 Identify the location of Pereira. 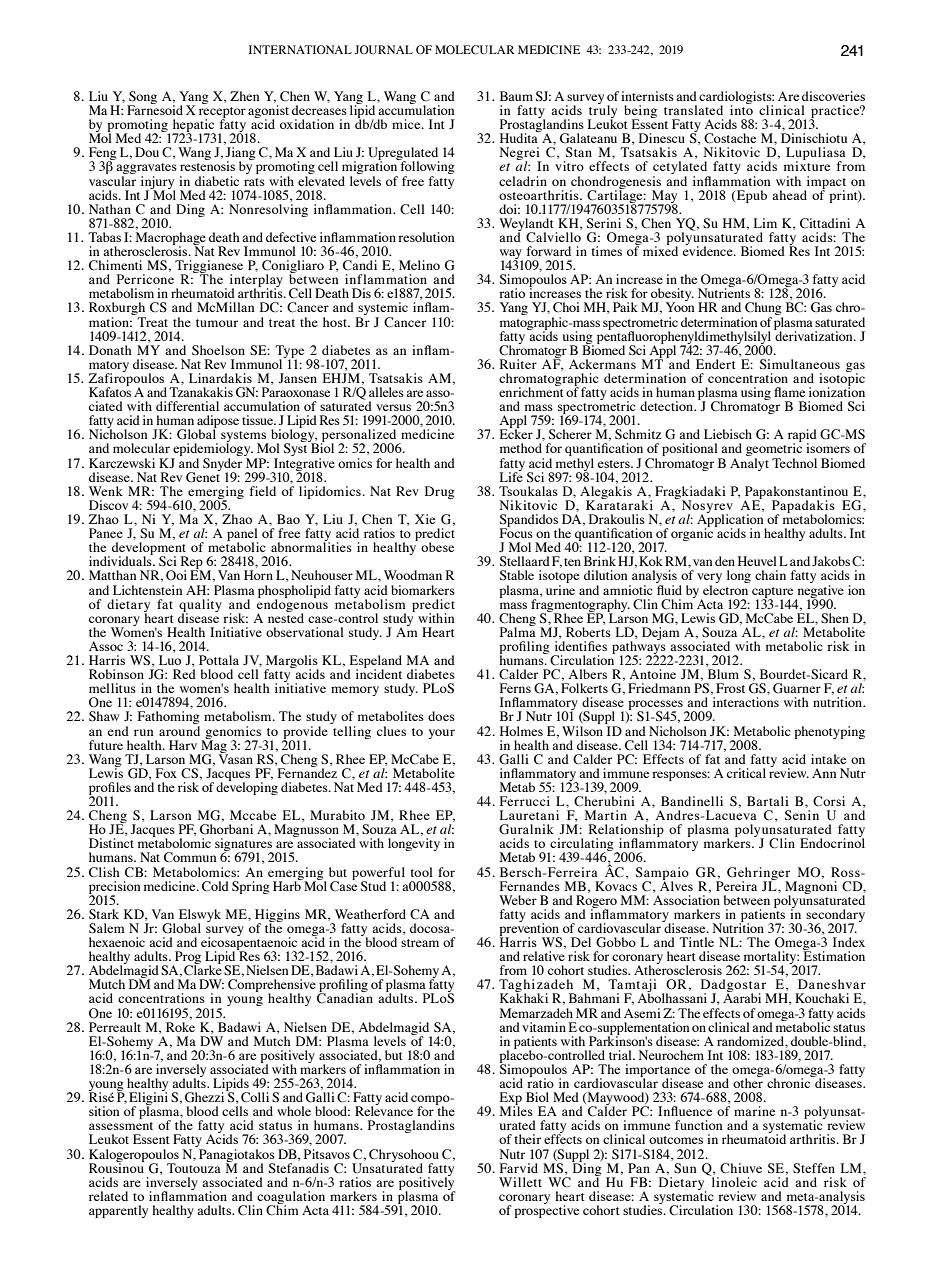
(736, 886).
